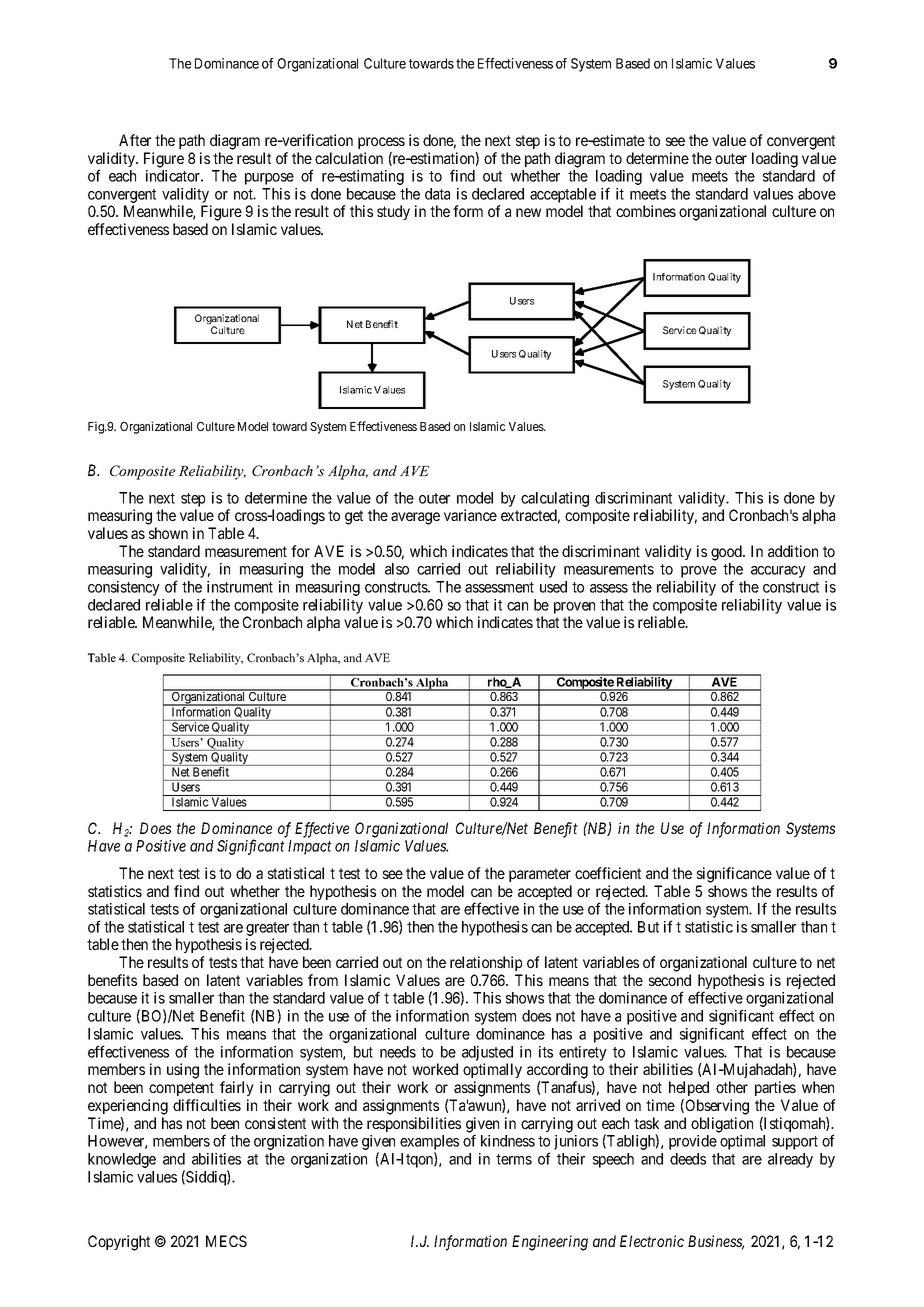 This document has width=924, height=1307. Describe the element at coordinates (269, 179) in the document. I see `purpose` at that location.
